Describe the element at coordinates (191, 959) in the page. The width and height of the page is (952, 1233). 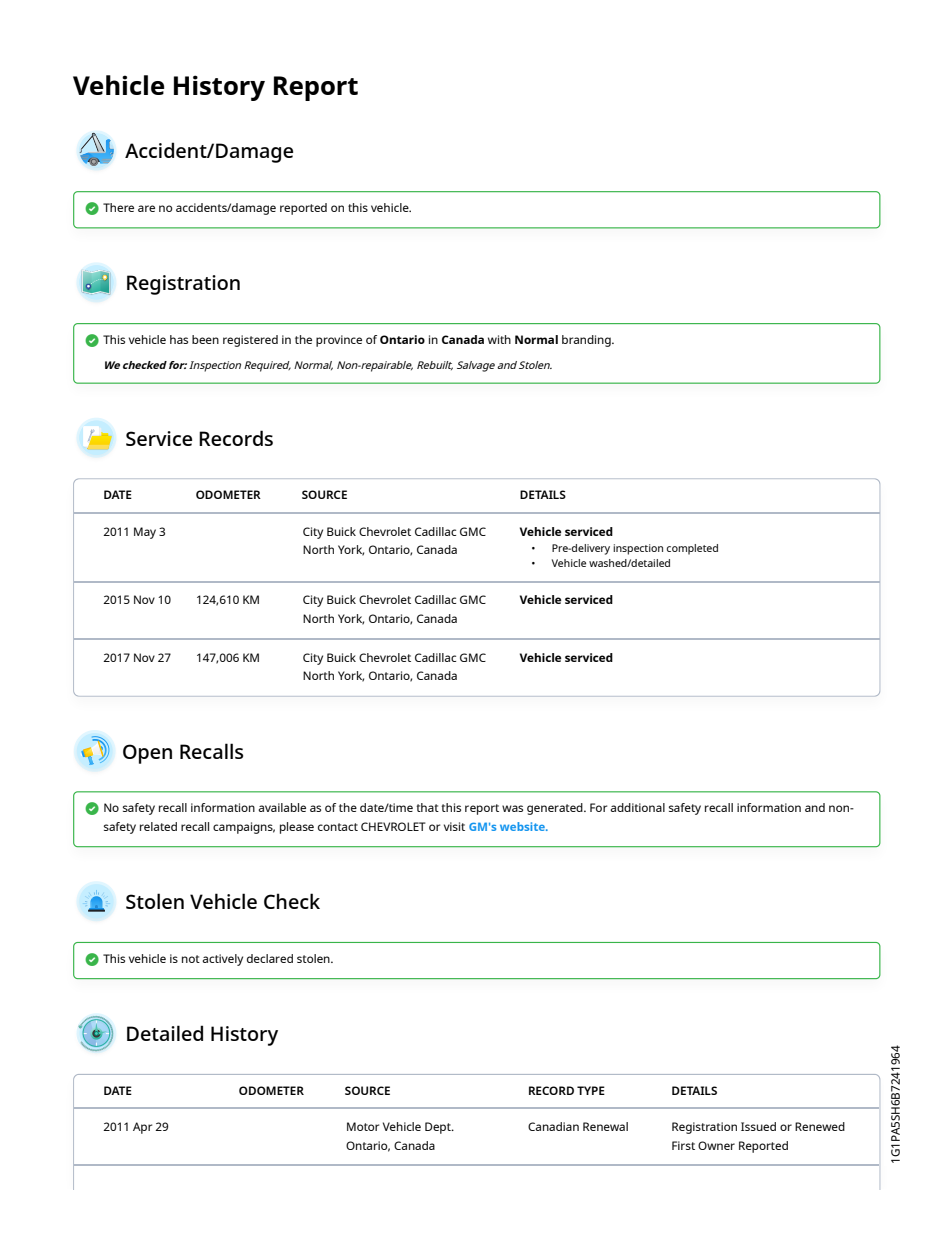
I see `not` at that location.
